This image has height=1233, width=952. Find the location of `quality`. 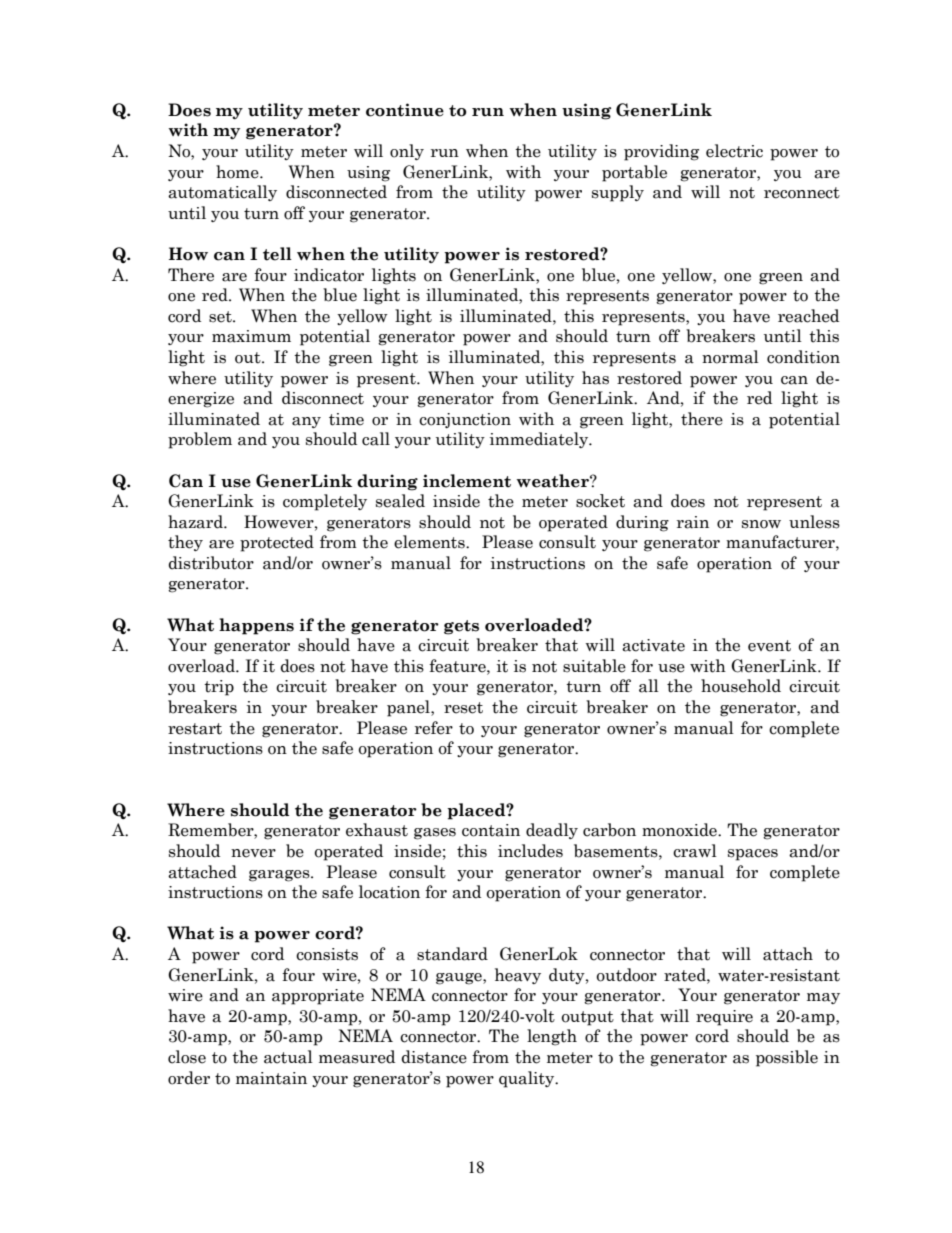

quality is located at coordinates (528, 1079).
